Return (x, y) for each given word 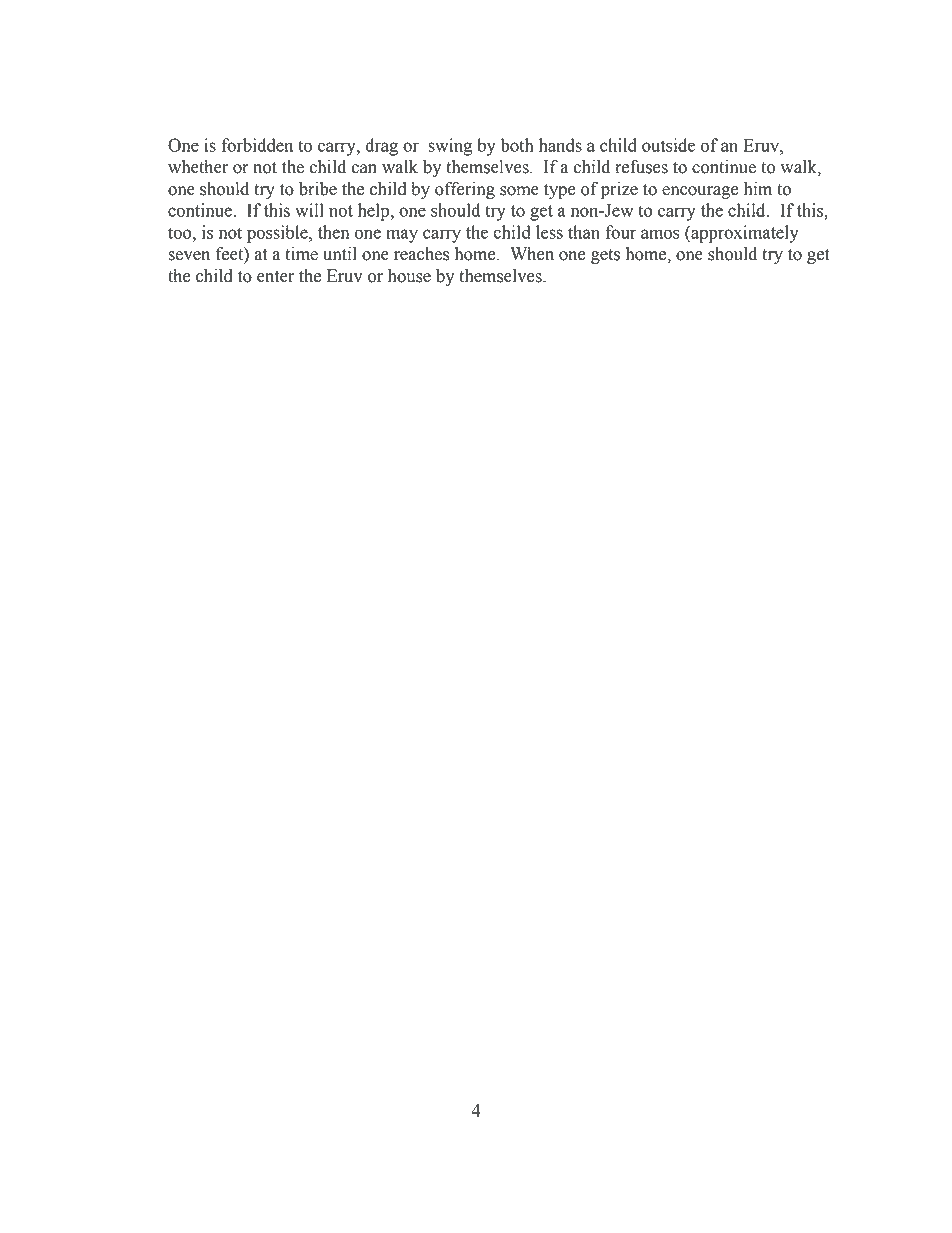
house (409, 276)
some (519, 191)
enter (275, 277)
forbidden (257, 145)
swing (450, 147)
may (402, 236)
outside (668, 145)
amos (660, 234)
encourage (700, 192)
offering (465, 190)
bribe (318, 189)
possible (278, 234)
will (309, 210)
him (758, 188)
